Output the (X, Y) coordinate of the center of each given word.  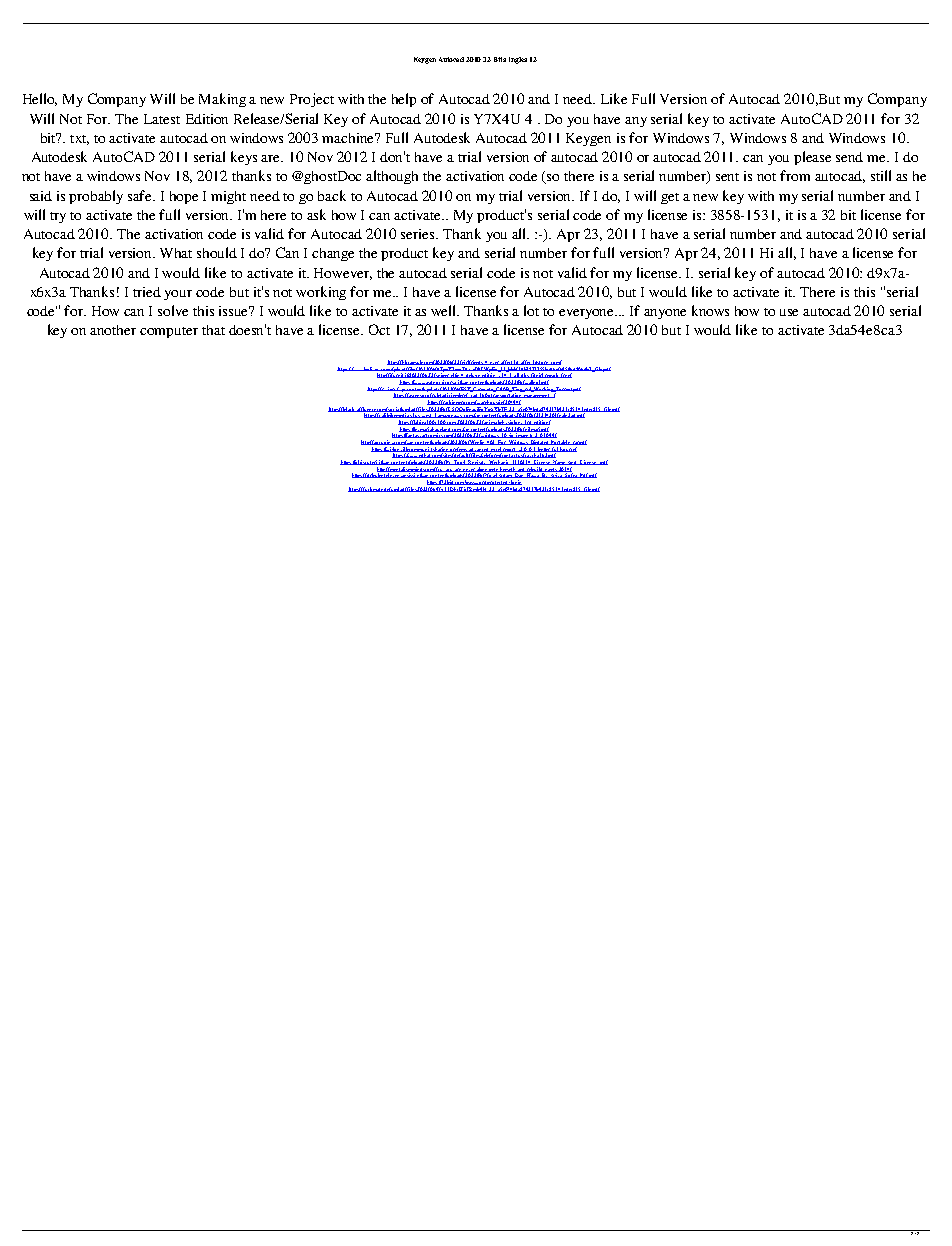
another (113, 330)
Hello (40, 99)
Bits (500, 59)
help (404, 100)
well (445, 310)
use (789, 312)
